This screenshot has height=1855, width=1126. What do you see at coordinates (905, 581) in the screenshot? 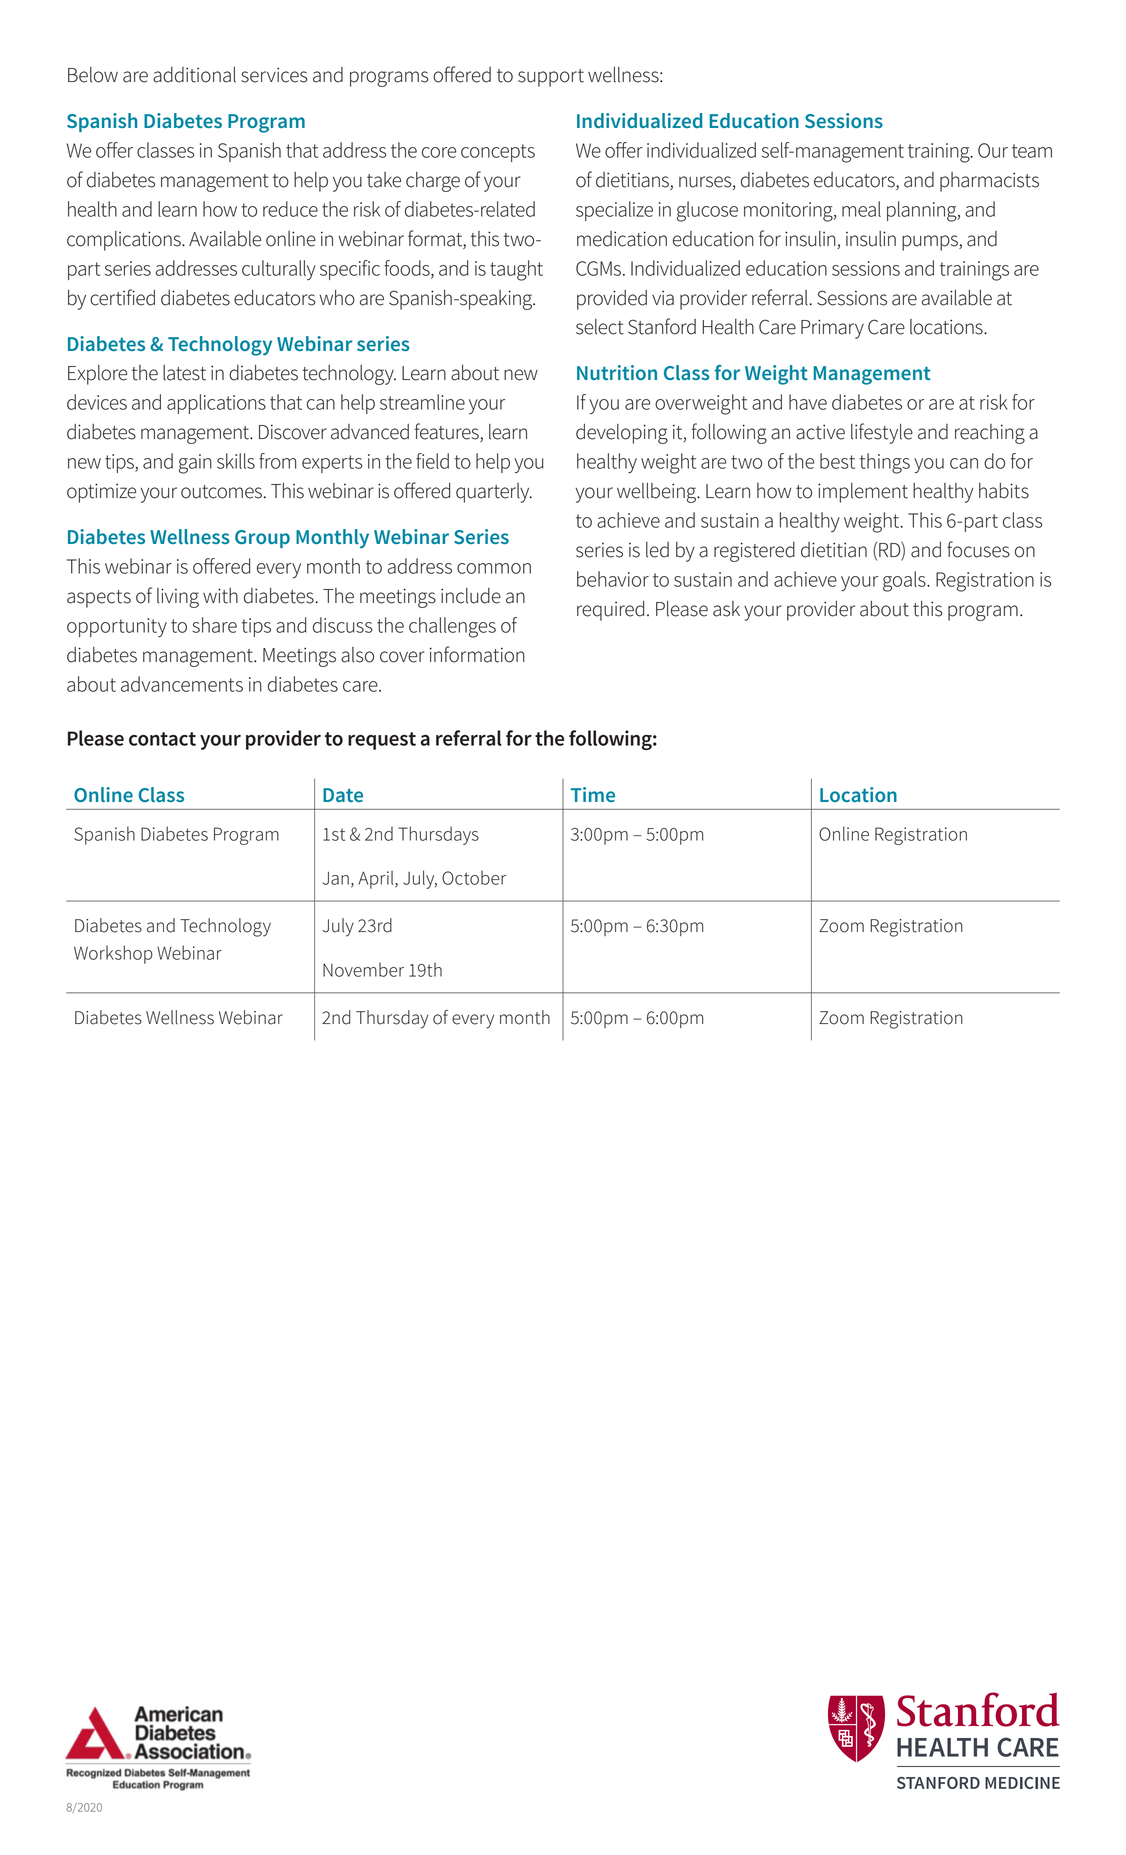
I see `goals` at bounding box center [905, 581].
